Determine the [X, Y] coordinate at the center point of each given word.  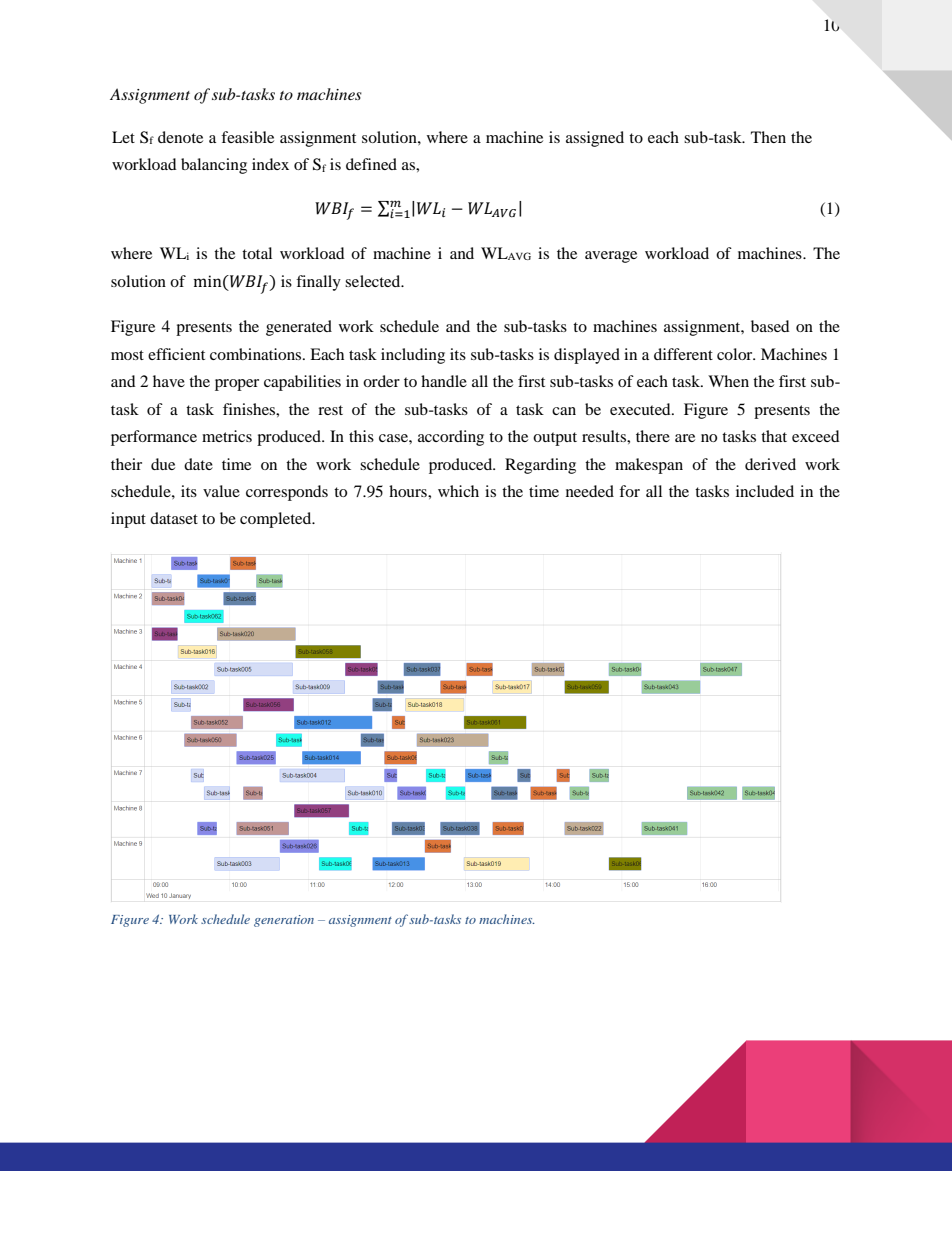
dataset [174, 518]
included [765, 491]
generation [284, 921]
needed [590, 491]
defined [371, 164]
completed [277, 520]
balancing [214, 166]
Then [768, 137]
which [458, 491]
